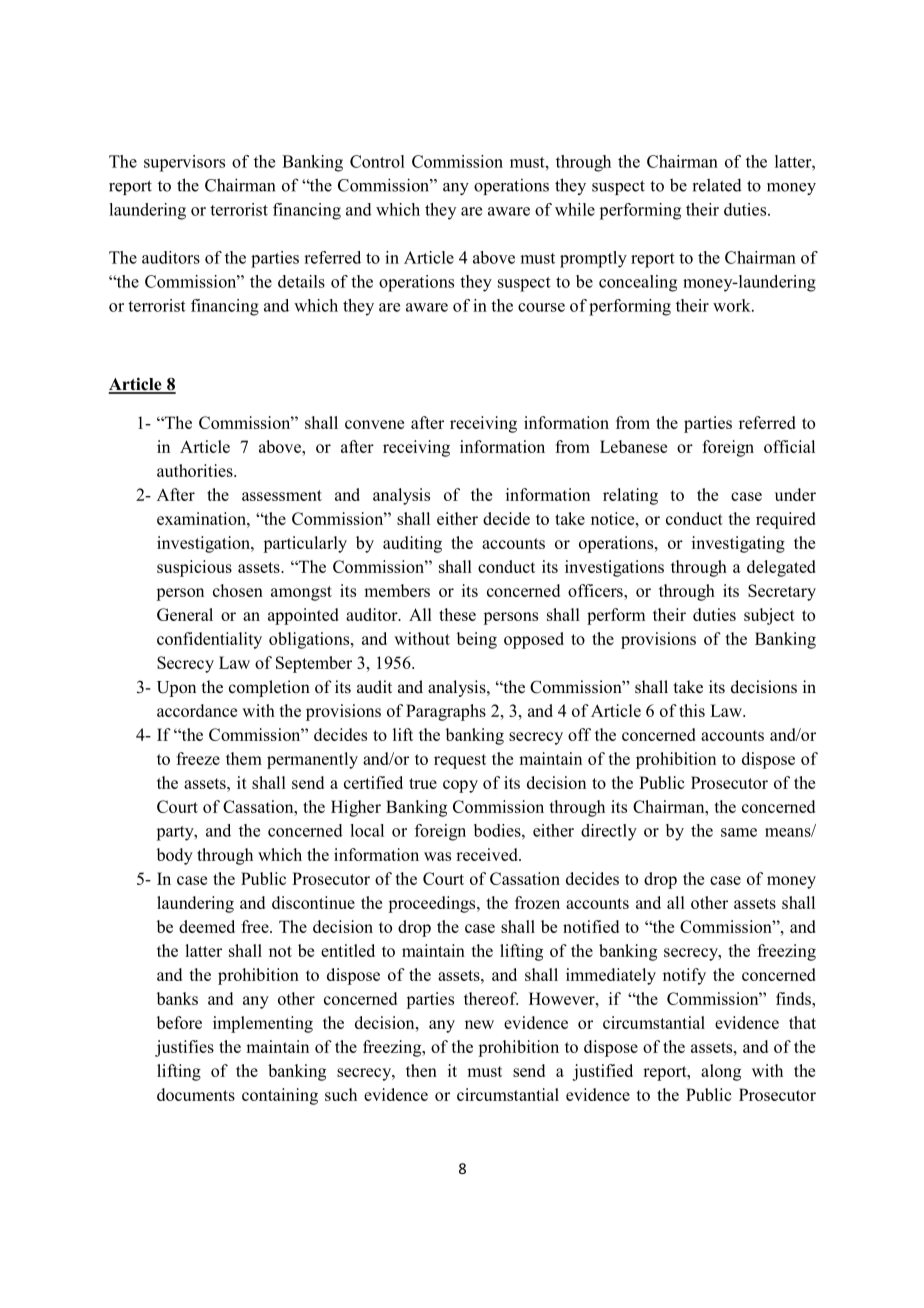 The width and height of the screenshot is (924, 1308). What do you see at coordinates (305, 544) in the screenshot?
I see `particularly` at bounding box center [305, 544].
